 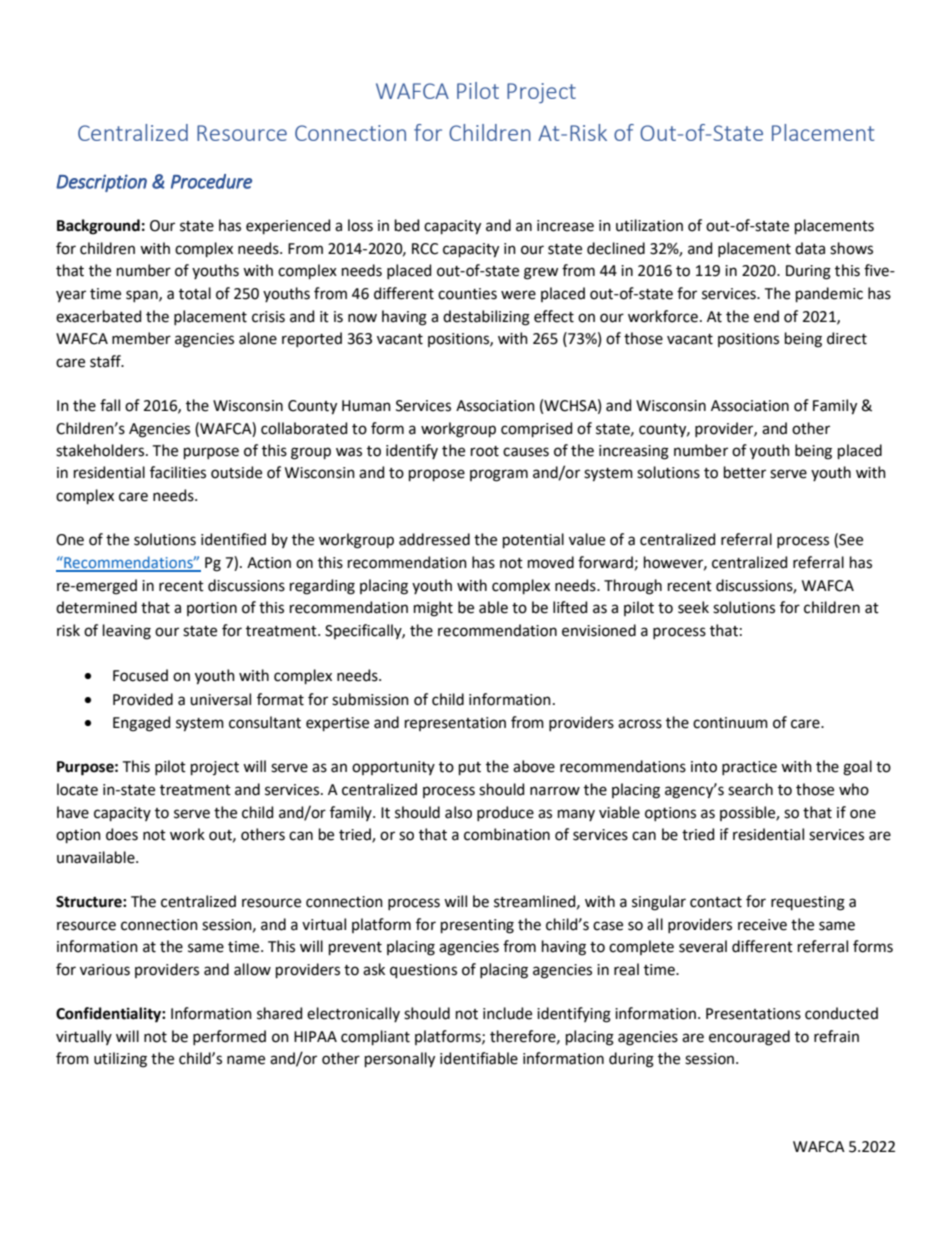 What do you see at coordinates (693, 607) in the image?
I see `seek` at bounding box center [693, 607].
